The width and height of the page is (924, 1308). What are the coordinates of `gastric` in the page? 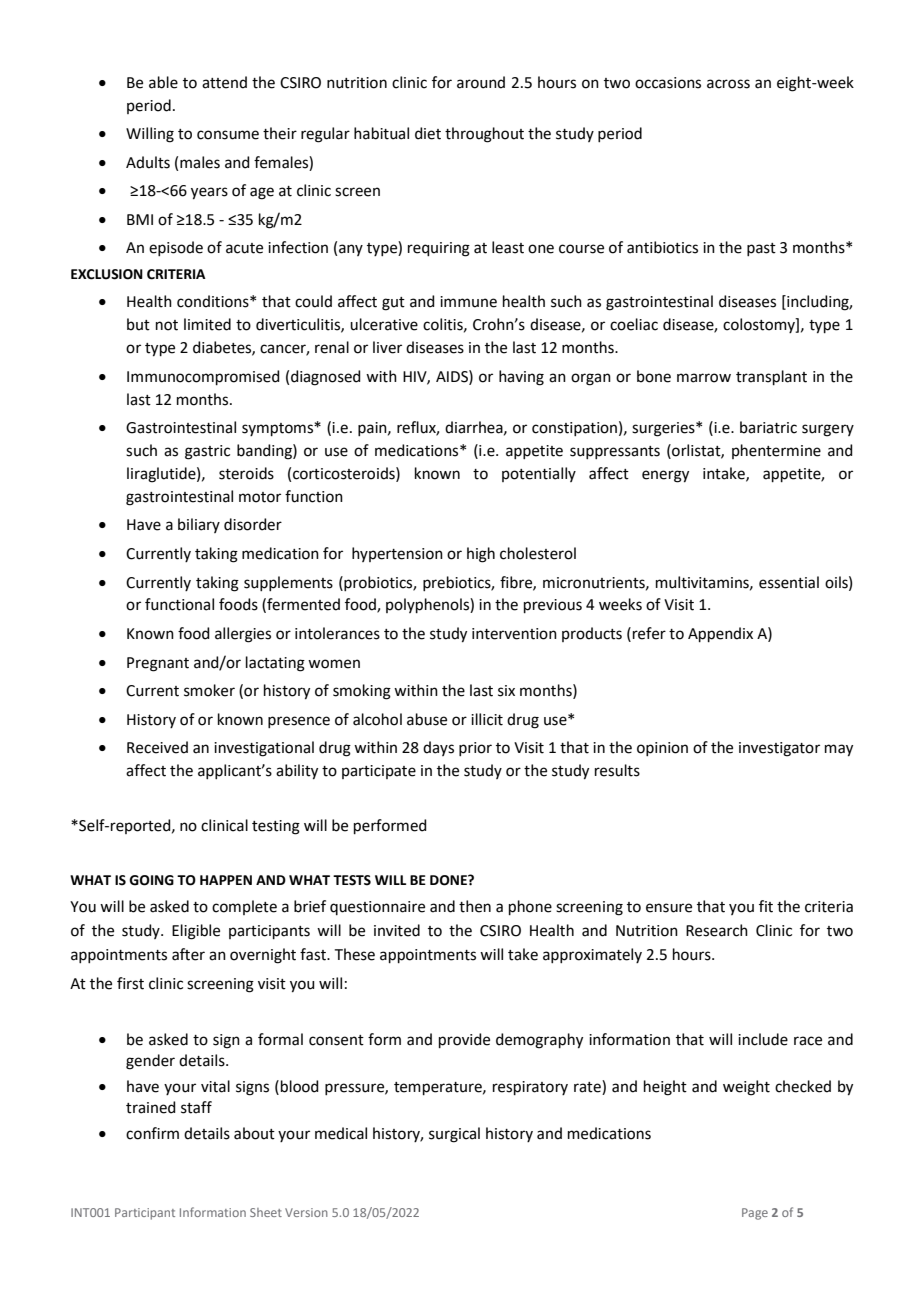 It's located at (207, 452).
